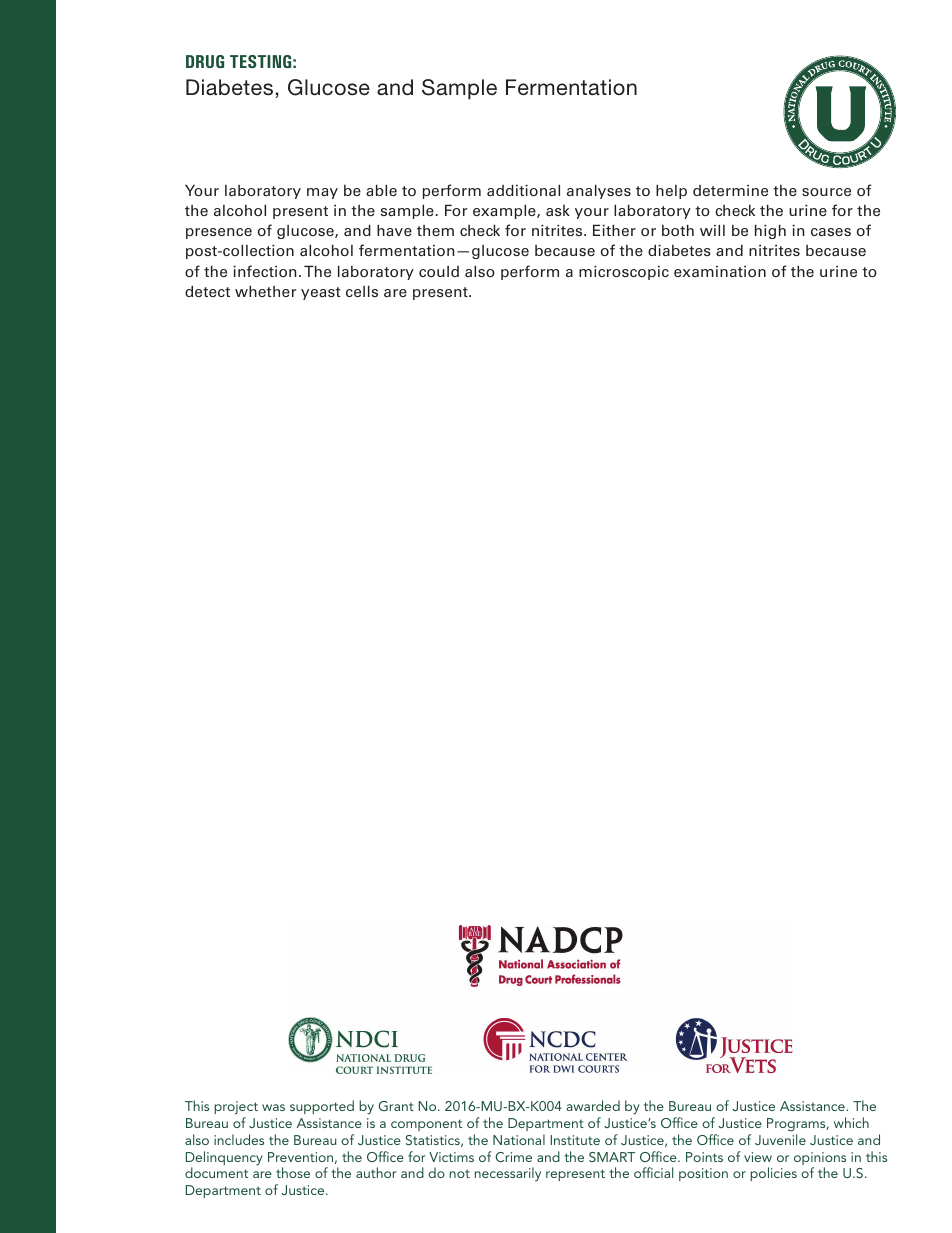 The image size is (952, 1233). What do you see at coordinates (720, 271) in the document?
I see `examination` at bounding box center [720, 271].
